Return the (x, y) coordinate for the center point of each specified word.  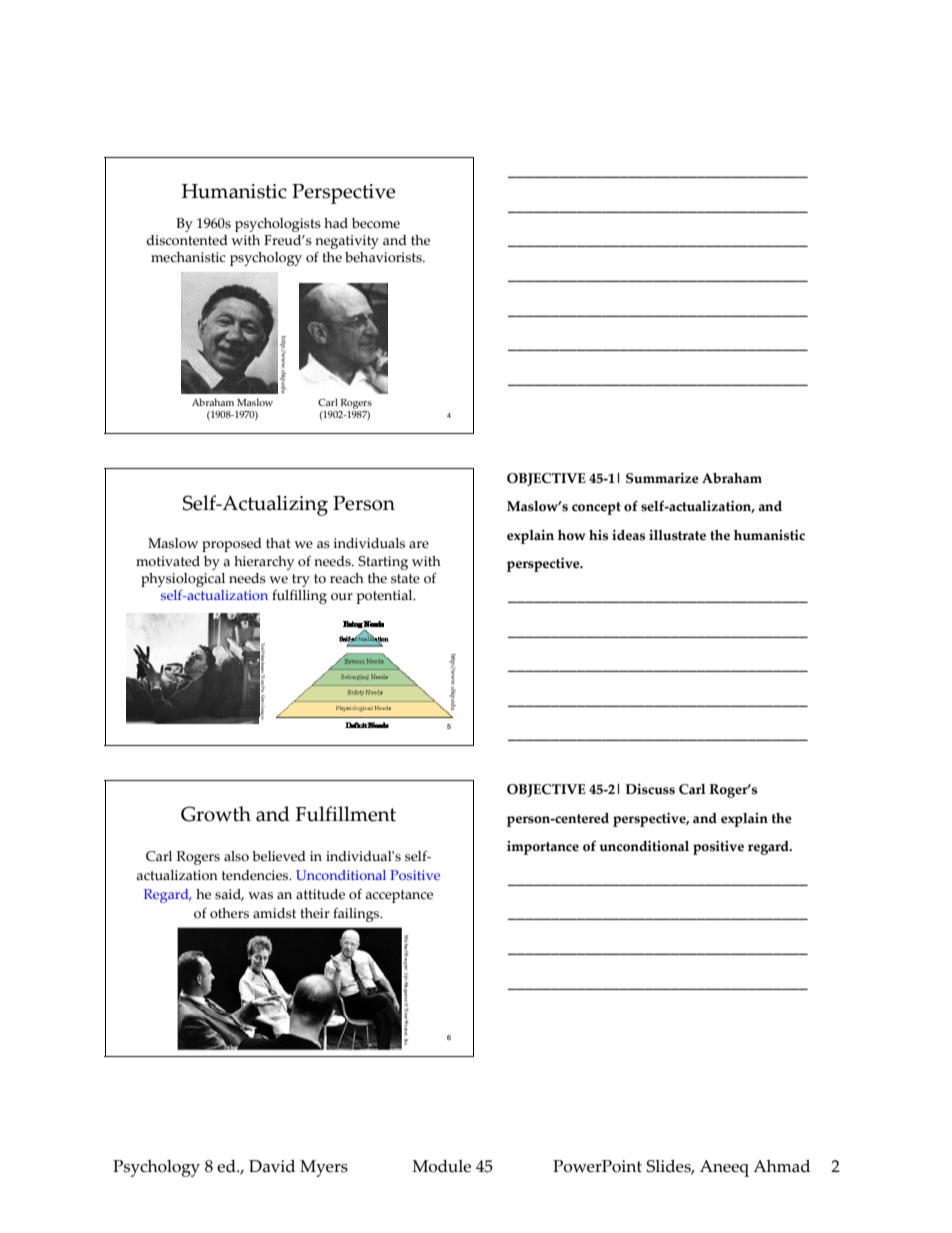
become (376, 223)
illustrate (677, 535)
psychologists (278, 225)
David (272, 1166)
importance (543, 848)
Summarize (662, 478)
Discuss (650, 789)
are (419, 545)
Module (441, 1166)
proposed (232, 545)
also (236, 856)
